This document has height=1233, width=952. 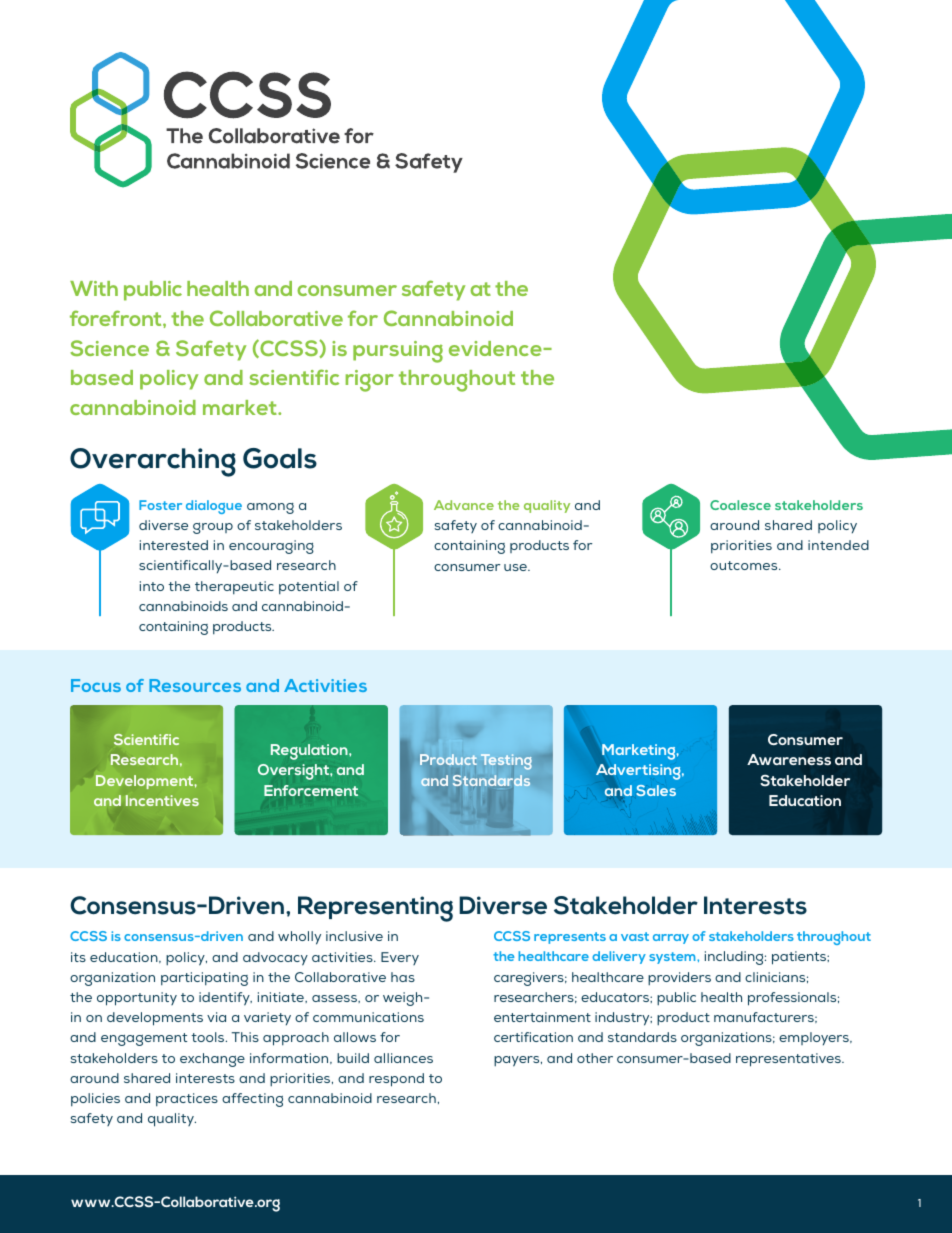 What do you see at coordinates (745, 565) in the document?
I see `outcomes` at bounding box center [745, 565].
